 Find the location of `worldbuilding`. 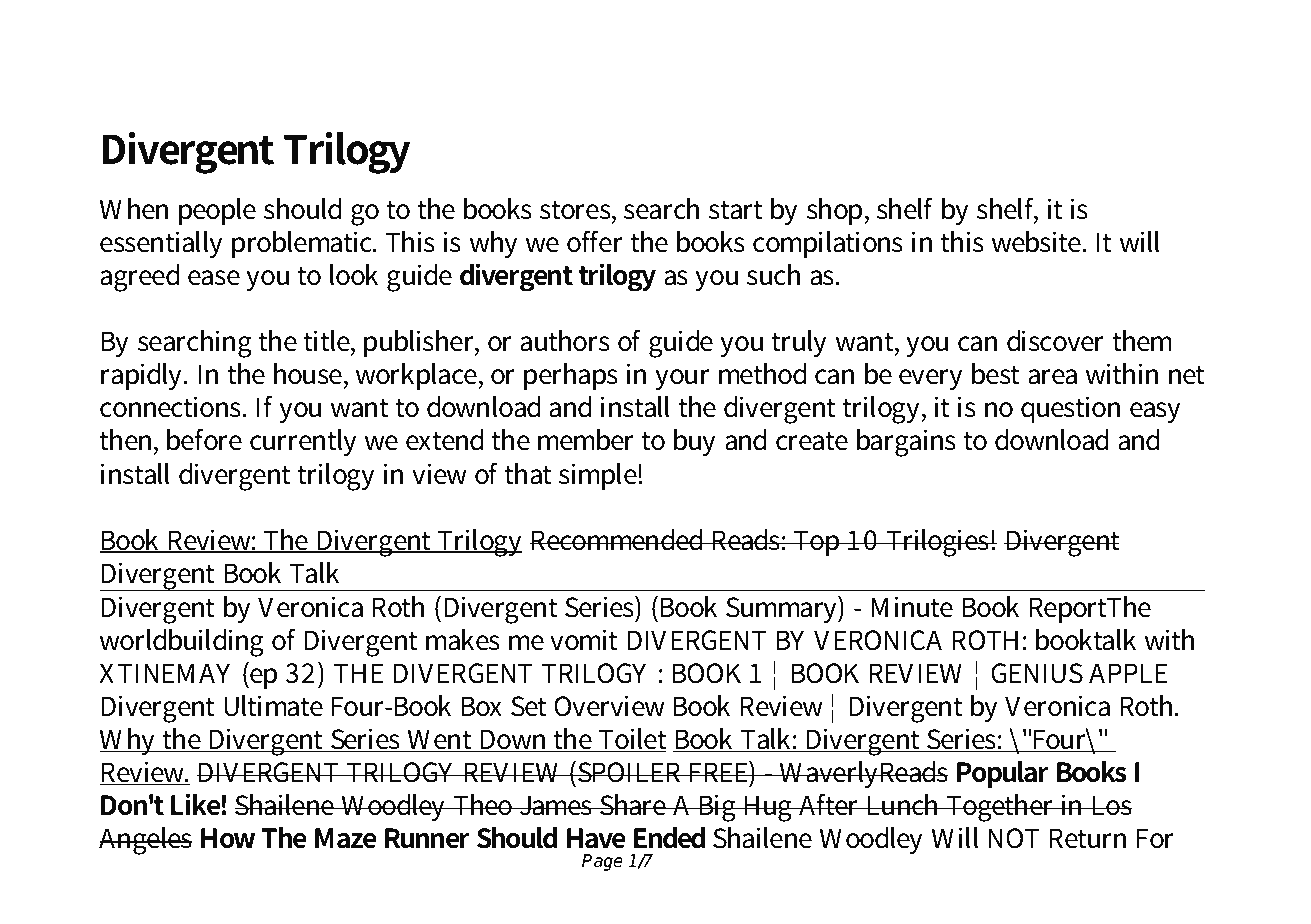

worldbuilding is located at coordinates (182, 643).
